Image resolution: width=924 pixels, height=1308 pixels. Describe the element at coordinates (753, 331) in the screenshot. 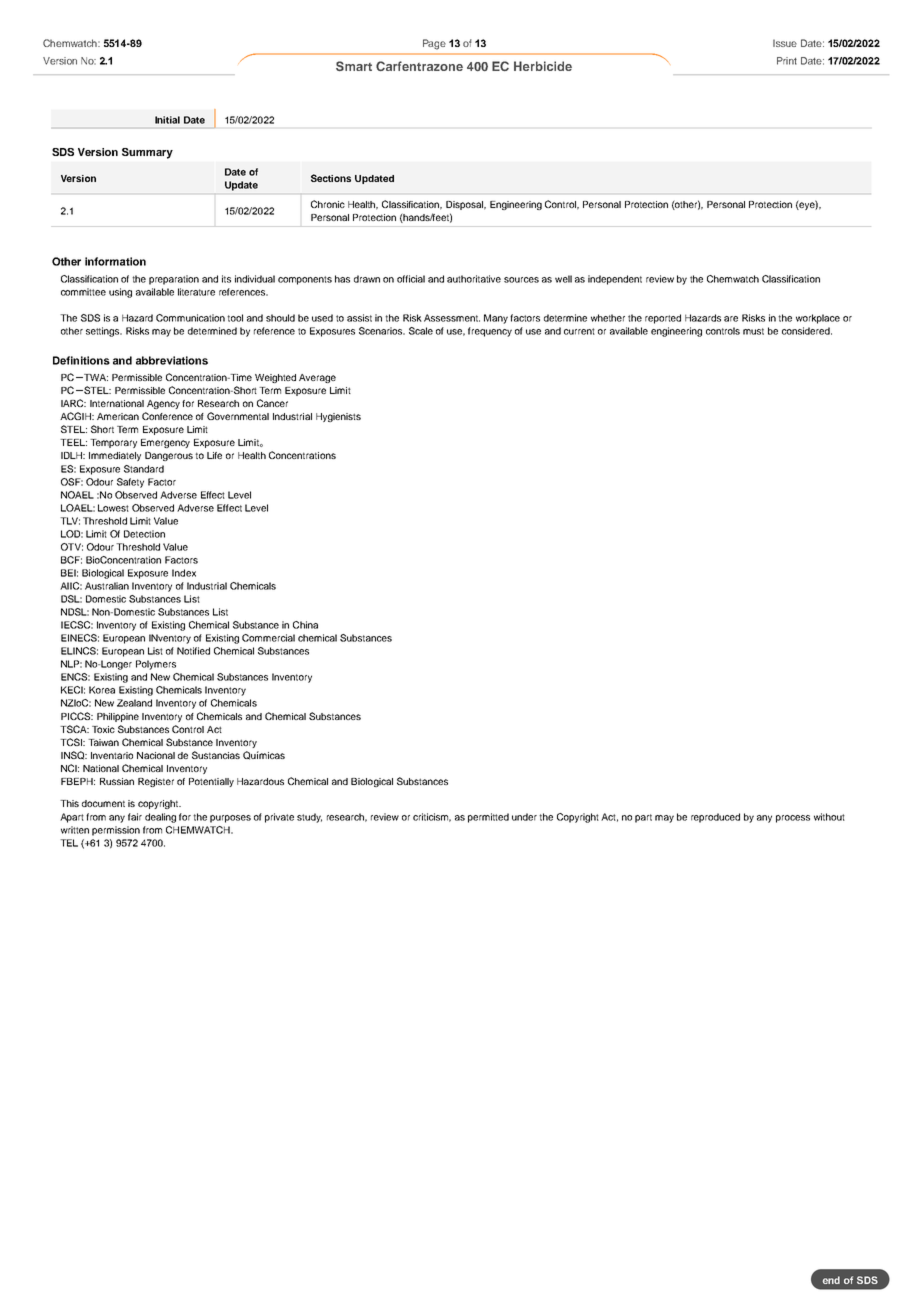

I see `must` at that location.
